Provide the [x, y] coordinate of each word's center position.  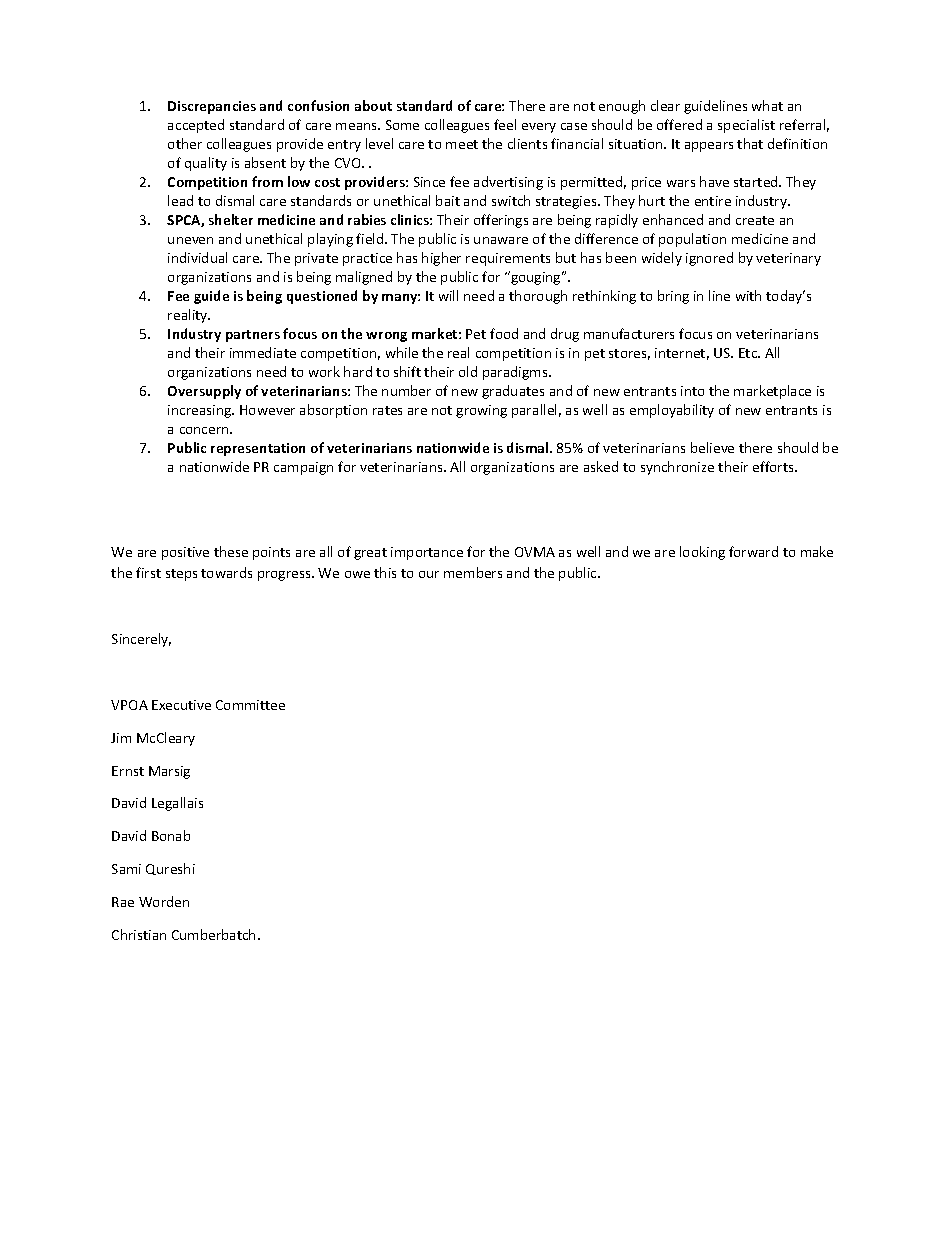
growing [481, 411]
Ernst [128, 771]
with [748, 295]
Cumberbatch [213, 934]
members [473, 572]
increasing [201, 411]
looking [702, 553]
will [448, 295]
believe [712, 447]
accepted [196, 126]
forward [753, 551]
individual [197, 257]
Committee [250, 705]
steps [181, 575]
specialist [746, 126]
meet [462, 144]
